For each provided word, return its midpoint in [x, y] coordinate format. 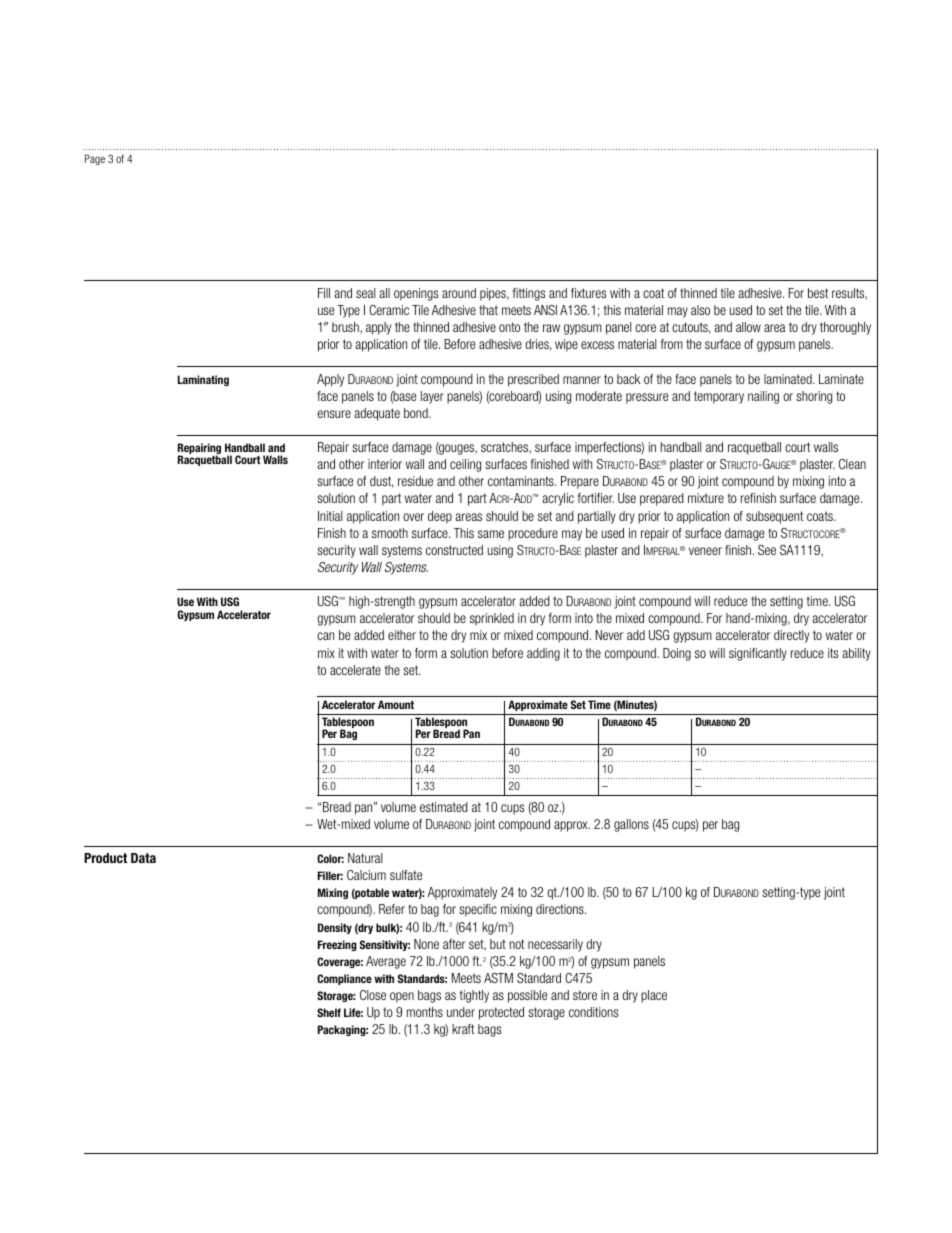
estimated [444, 807]
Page [95, 159]
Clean [852, 464]
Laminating [203, 380]
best [818, 293]
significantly [758, 654]
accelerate [355, 670]
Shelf [329, 1012]
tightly [474, 996]
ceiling [465, 465]
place [654, 996]
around [459, 293]
